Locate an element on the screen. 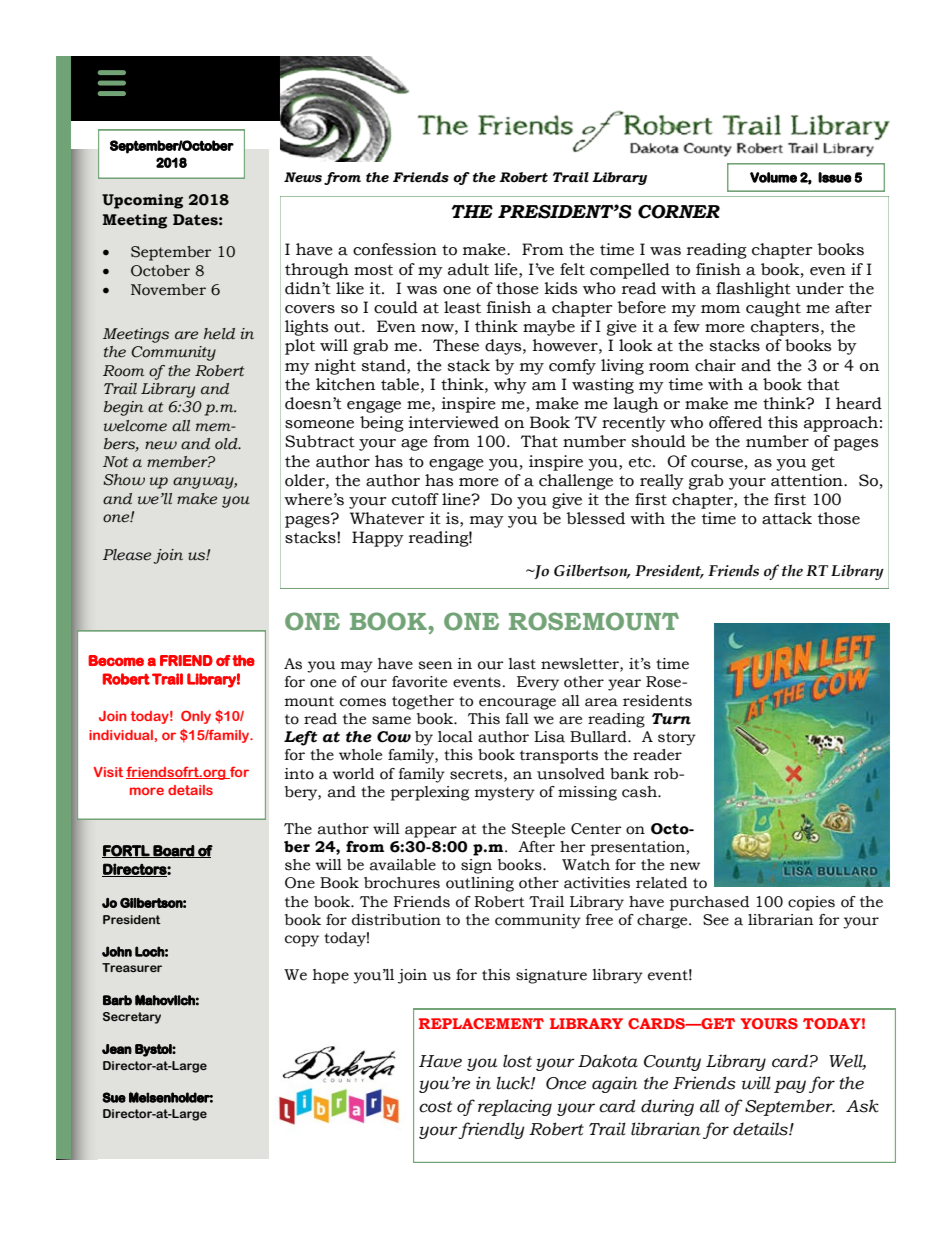 The height and width of the screenshot is (1233, 952). story is located at coordinates (677, 739).
